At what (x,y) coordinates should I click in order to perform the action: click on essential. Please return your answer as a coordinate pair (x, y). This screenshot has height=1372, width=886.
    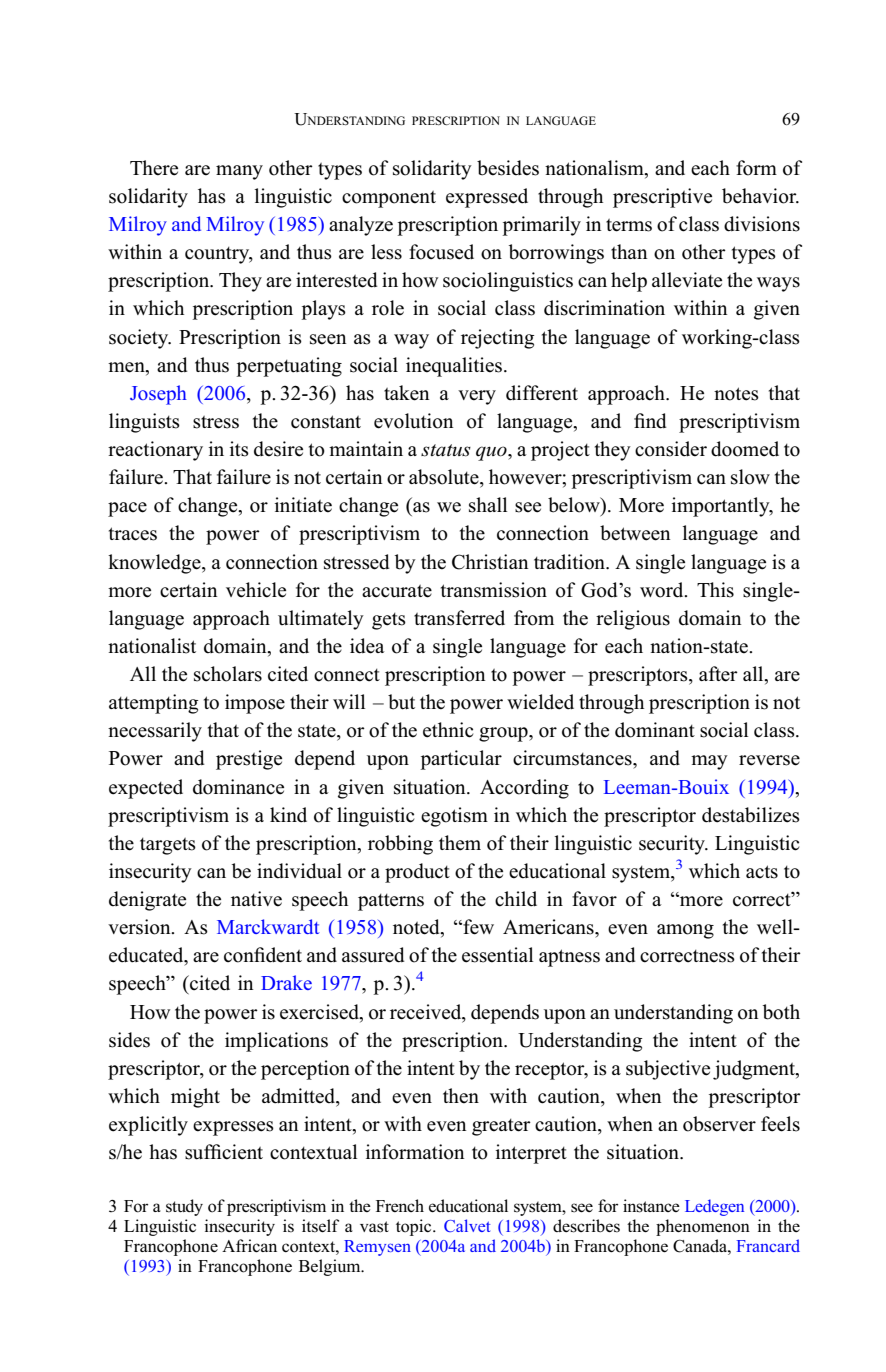
    Looking at the image, I should click on (497, 955).
